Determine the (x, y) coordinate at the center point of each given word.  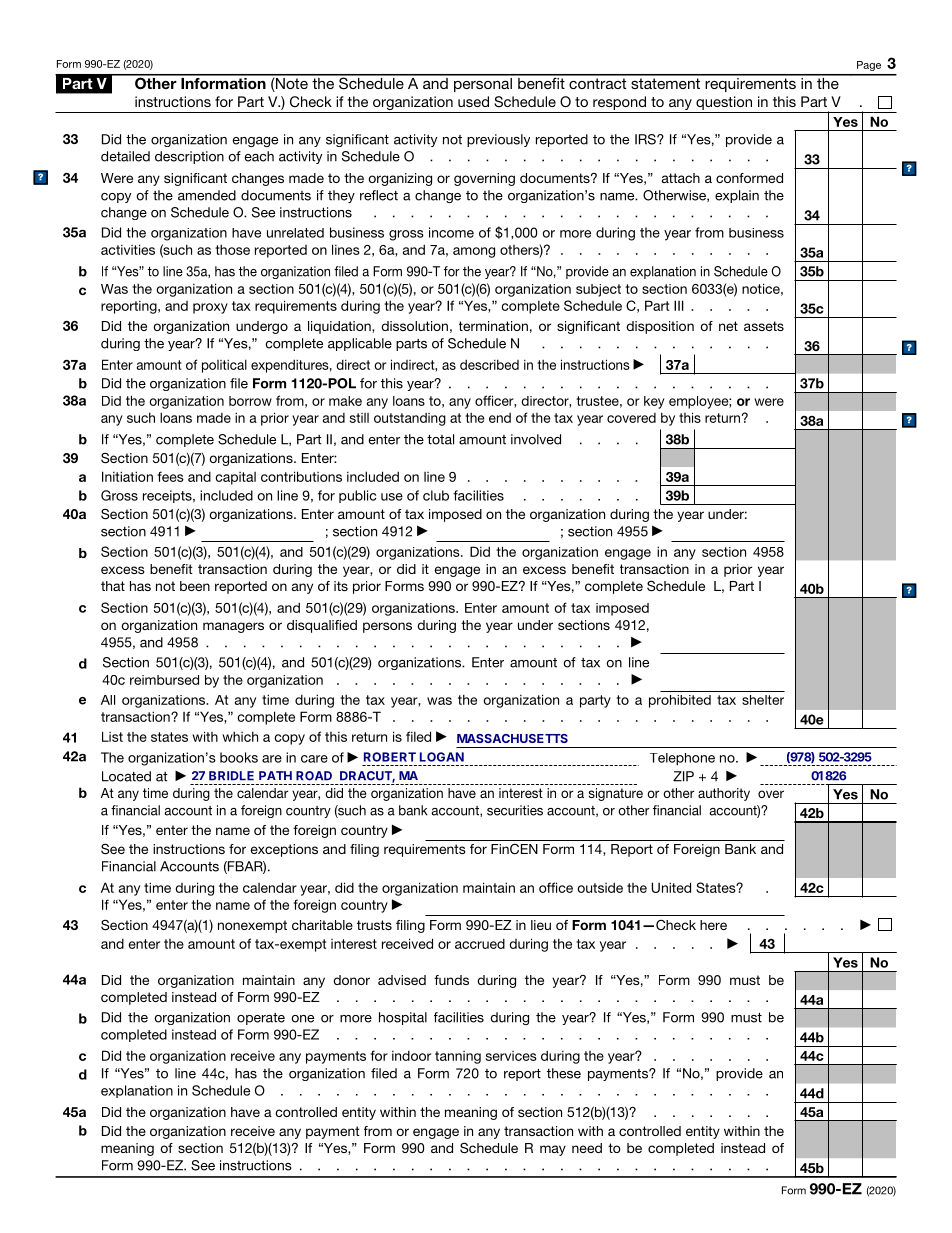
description (189, 157)
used (473, 101)
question (724, 103)
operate (261, 1019)
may (553, 1150)
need (587, 1148)
